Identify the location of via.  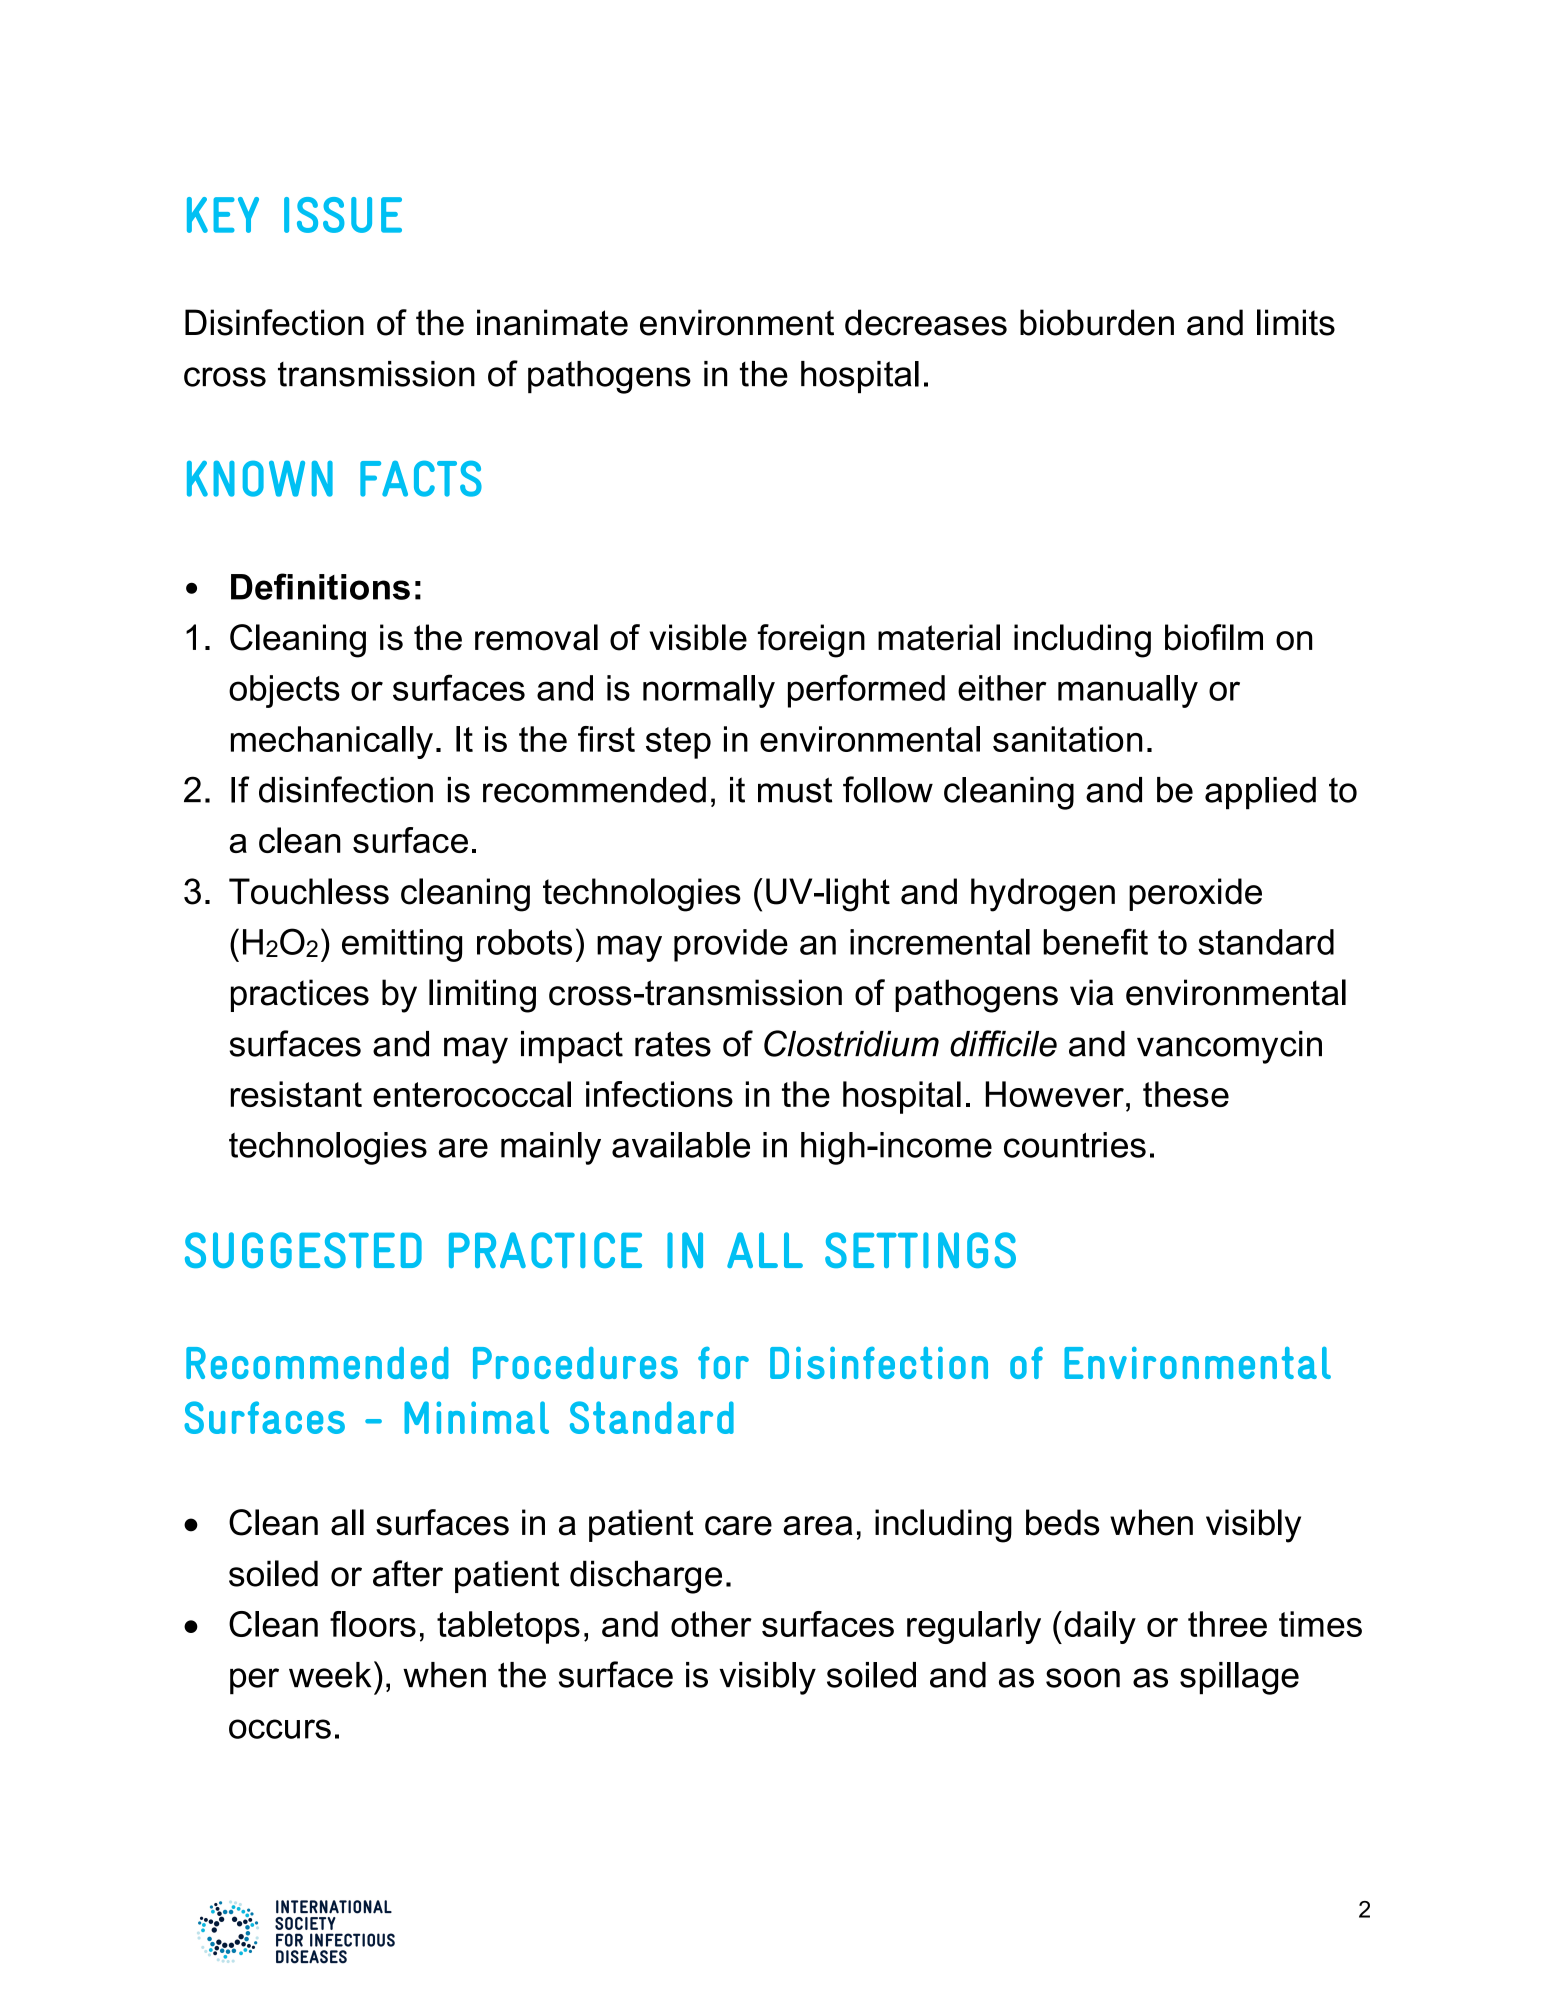
(1091, 992).
